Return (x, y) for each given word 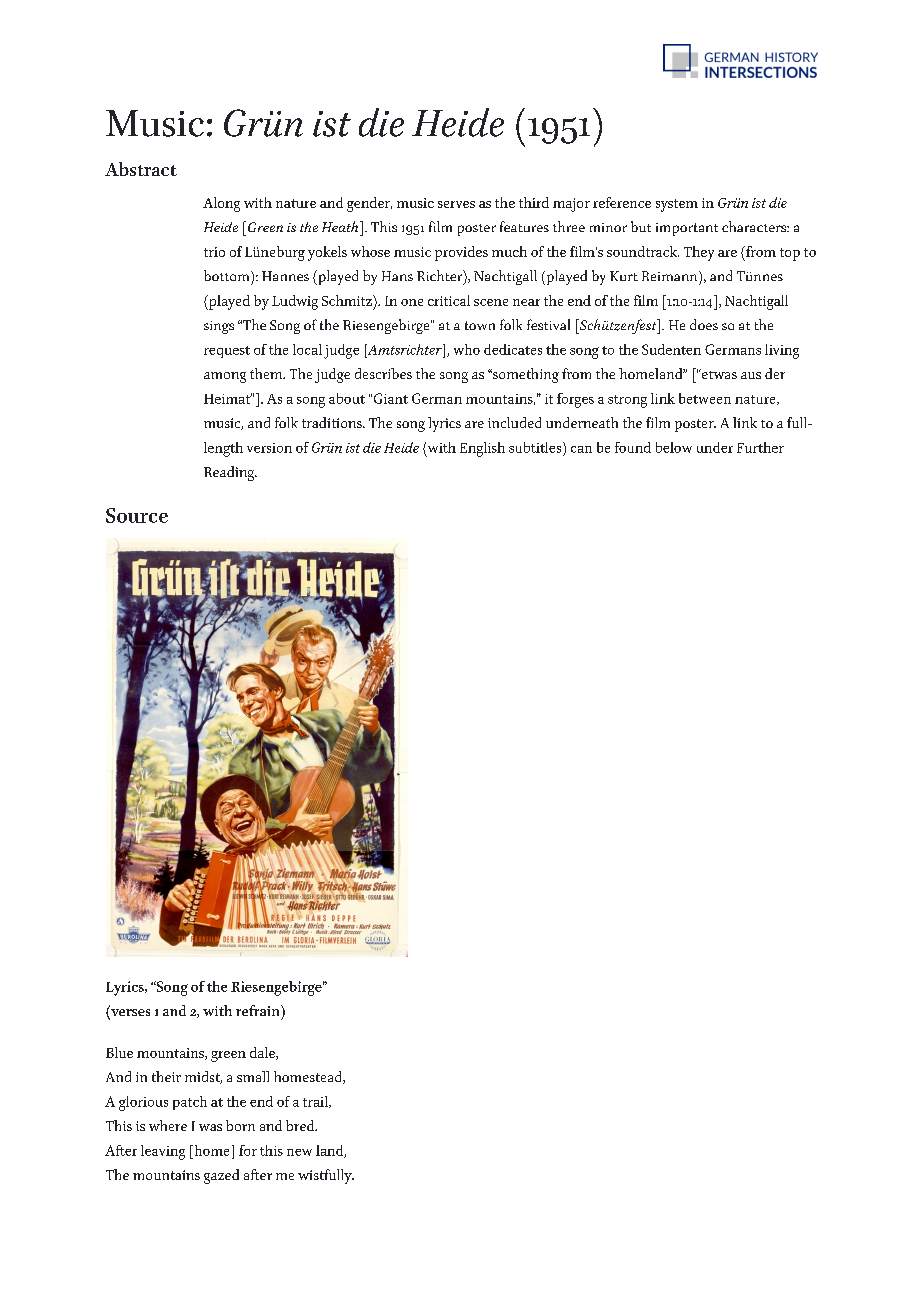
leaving (163, 1152)
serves (456, 204)
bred (301, 1125)
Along (221, 204)
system (677, 205)
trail (316, 1102)
